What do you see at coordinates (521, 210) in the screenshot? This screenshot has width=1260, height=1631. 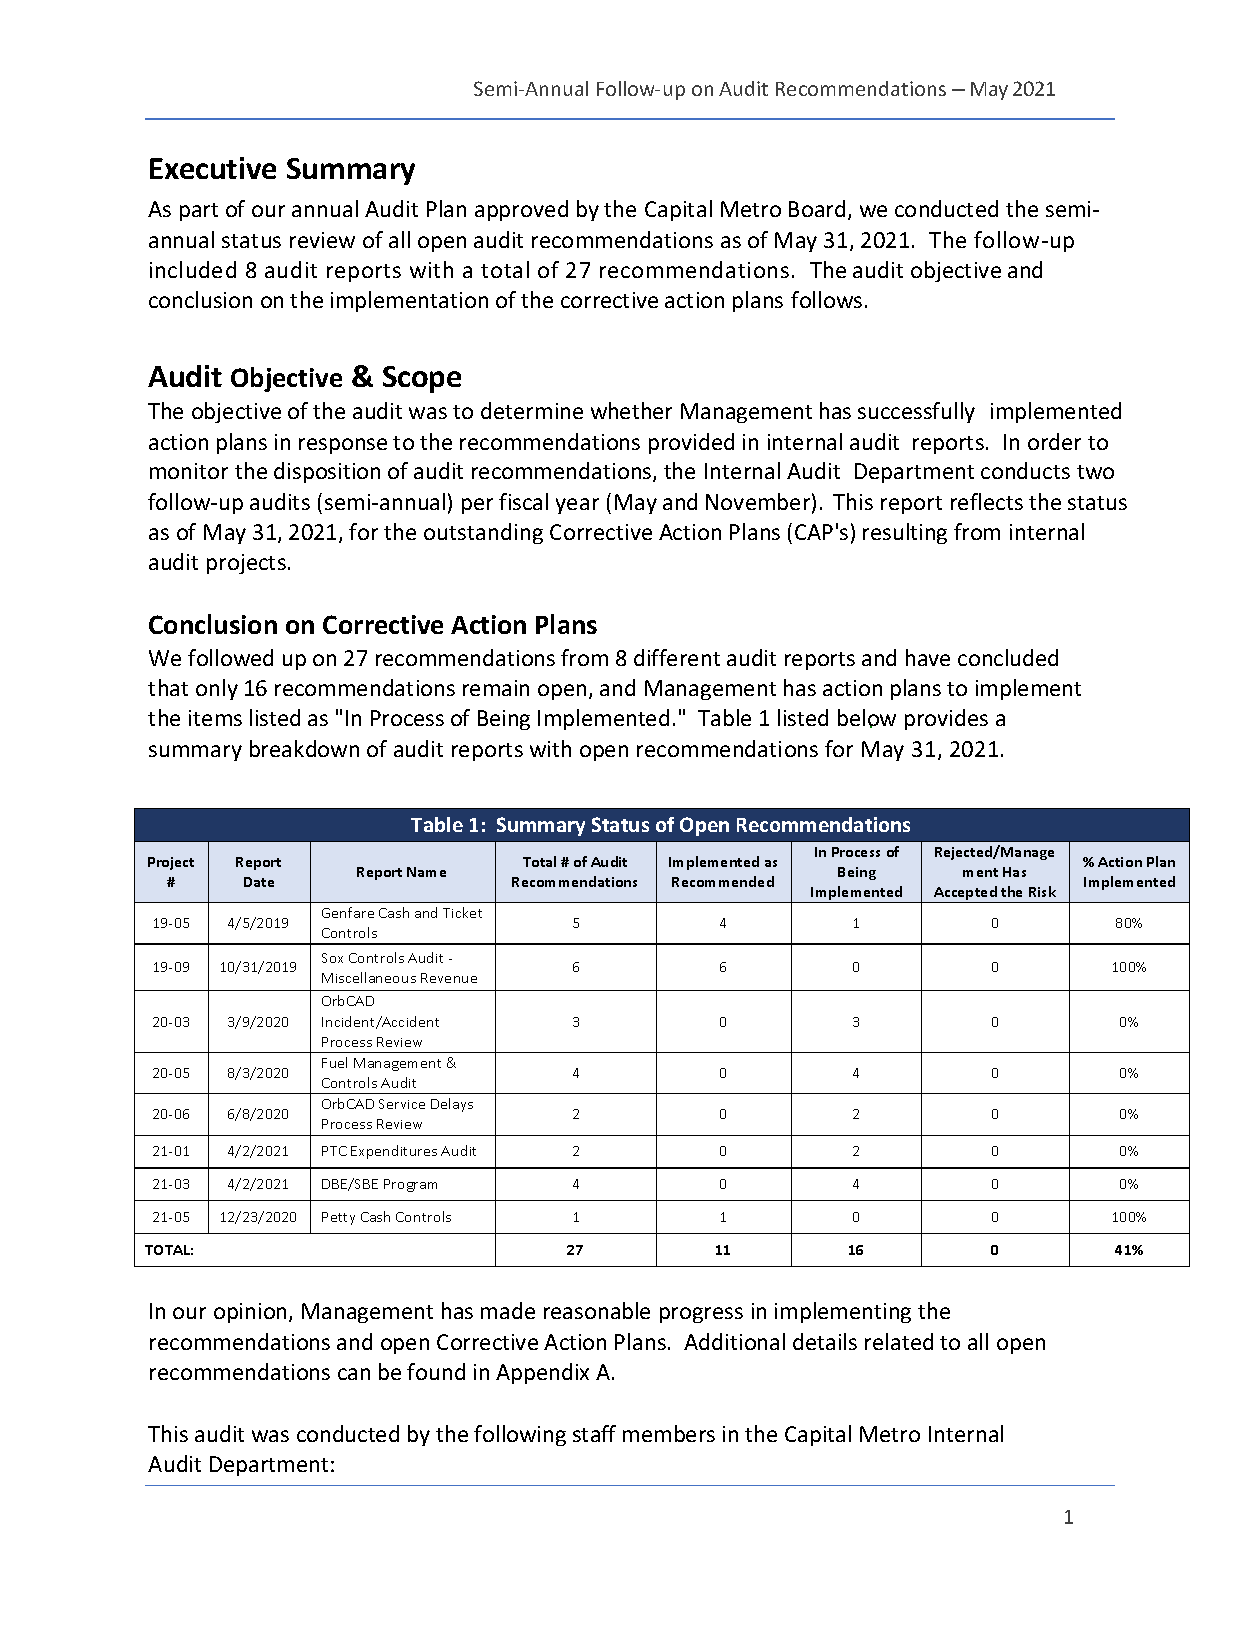 I see `approved` at bounding box center [521, 210].
